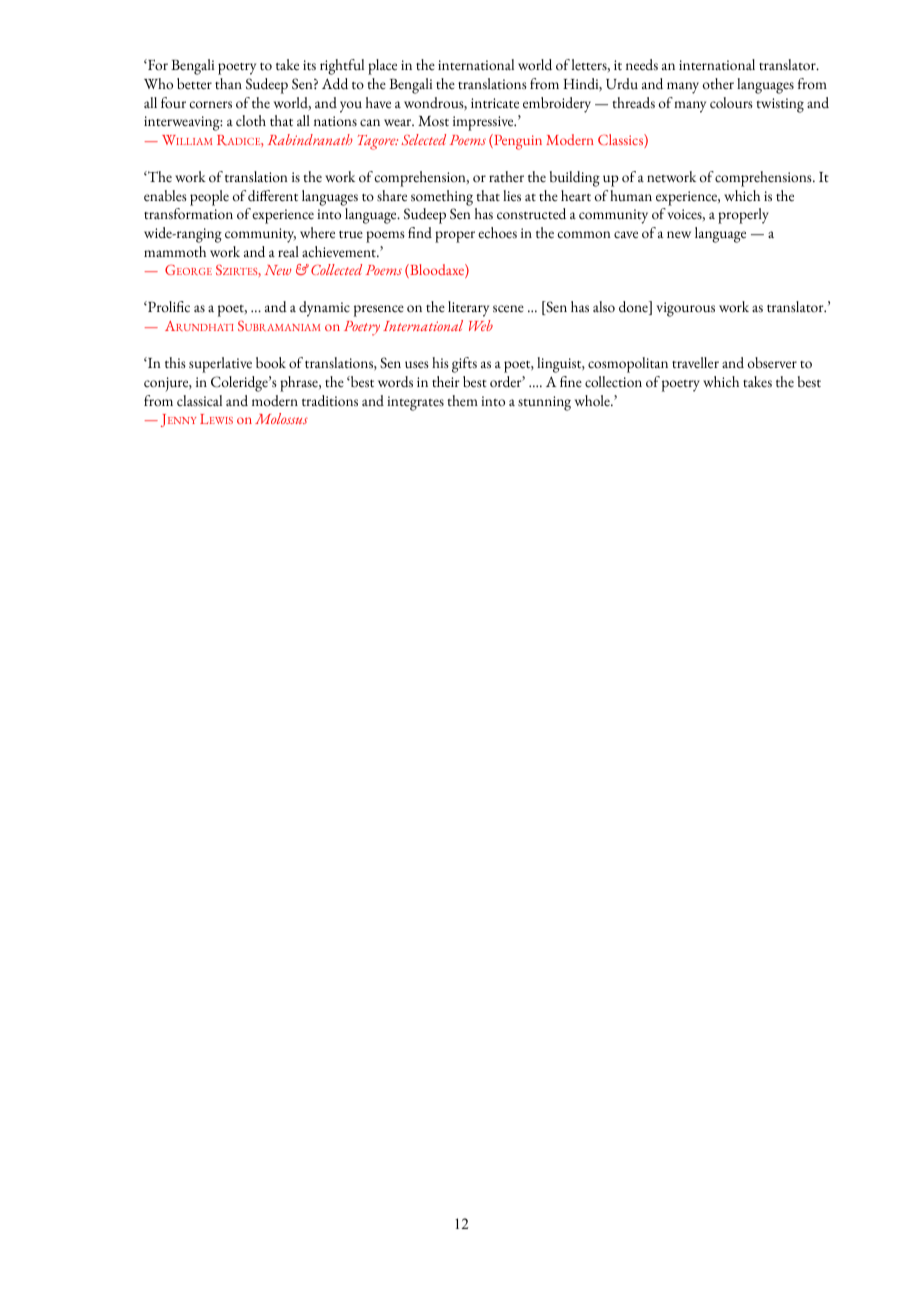  Describe the element at coordinates (462, 400) in the image. I see `them` at that location.
